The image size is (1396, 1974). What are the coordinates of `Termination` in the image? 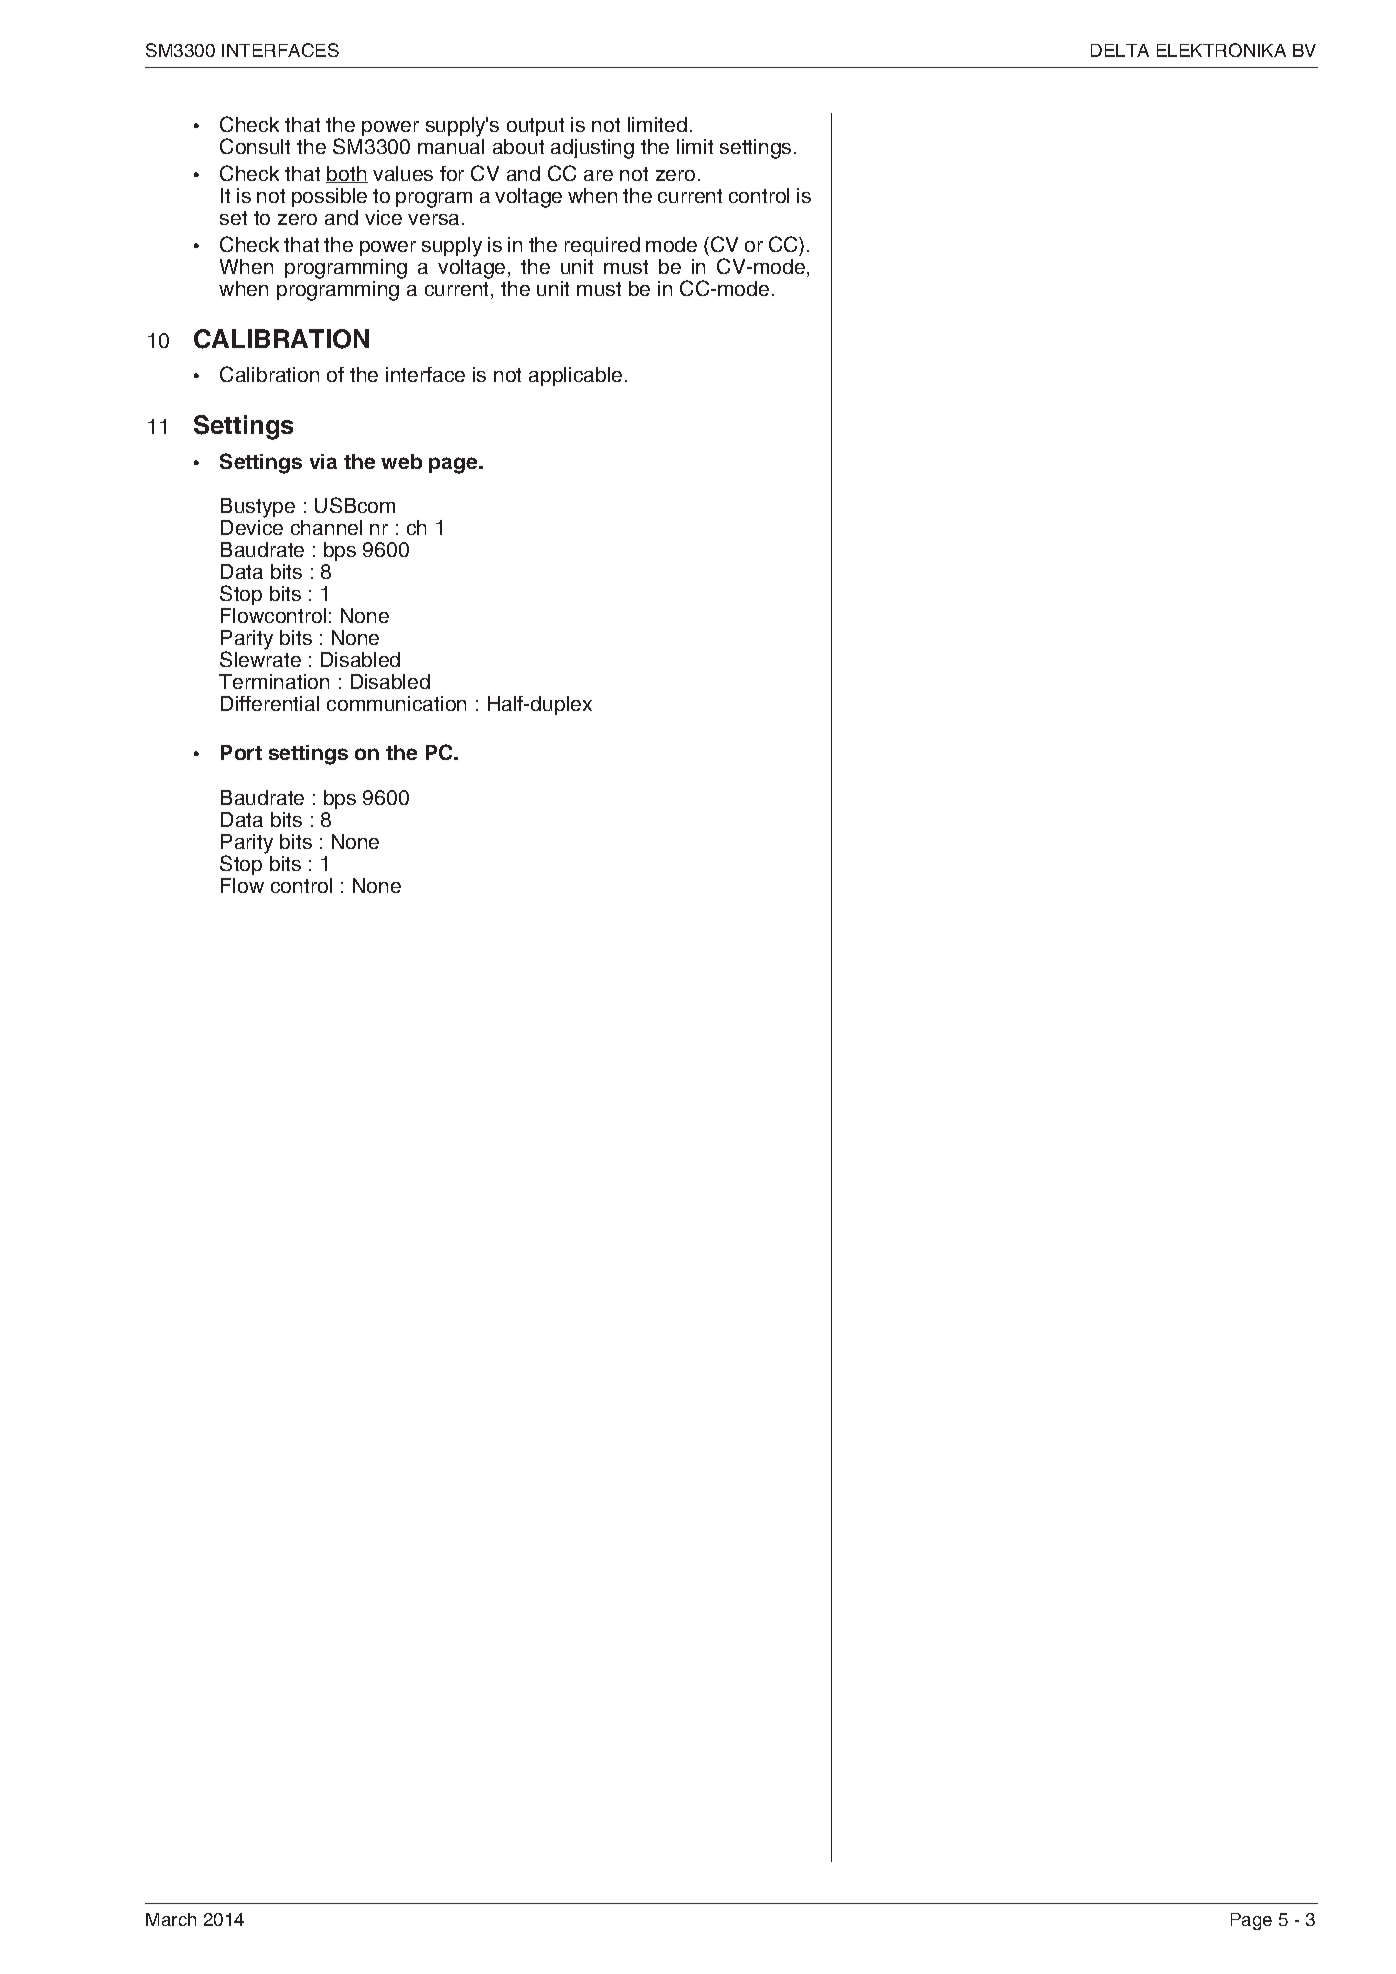 It's located at (274, 681).
